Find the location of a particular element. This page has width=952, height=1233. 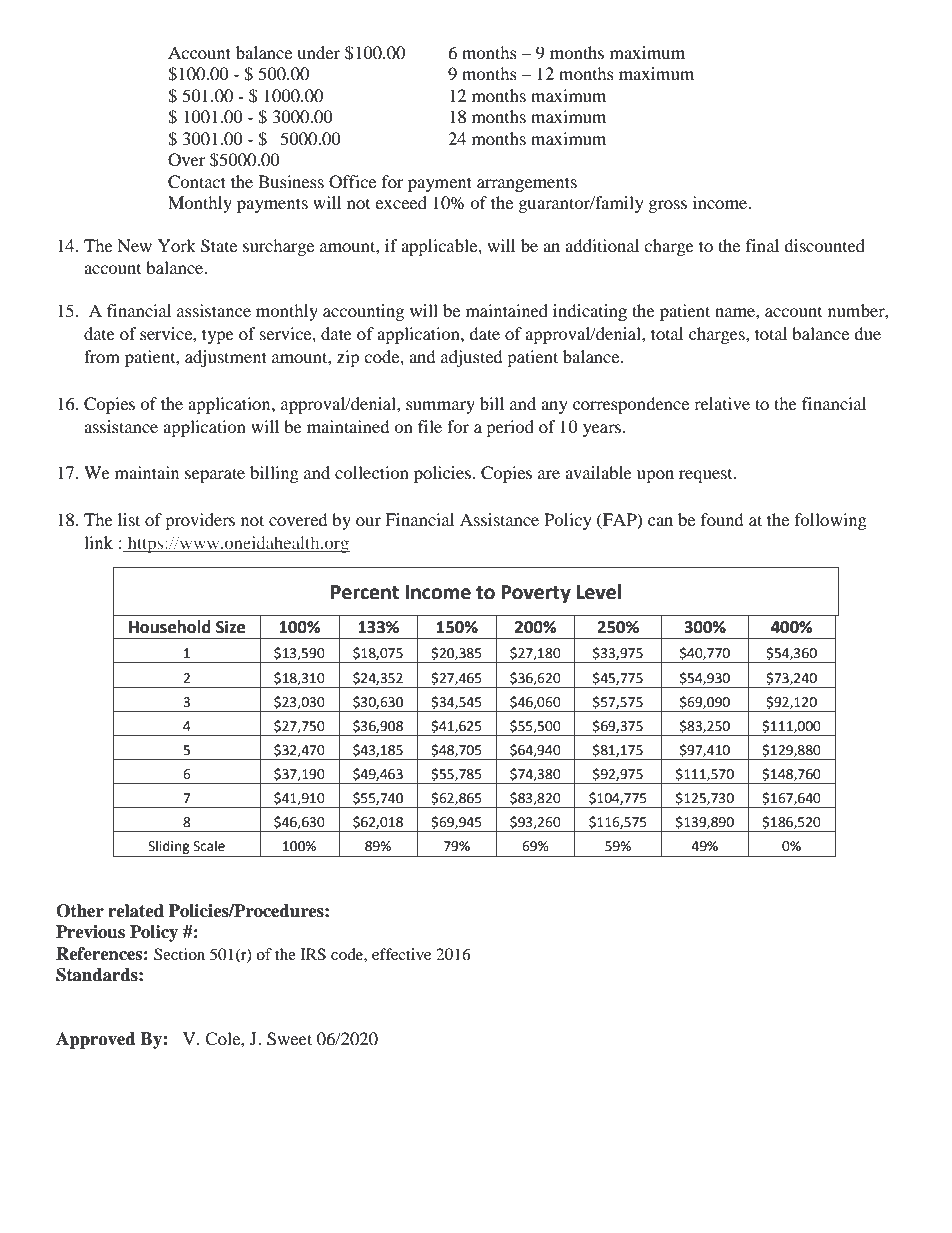

Percent is located at coordinates (365, 592).
